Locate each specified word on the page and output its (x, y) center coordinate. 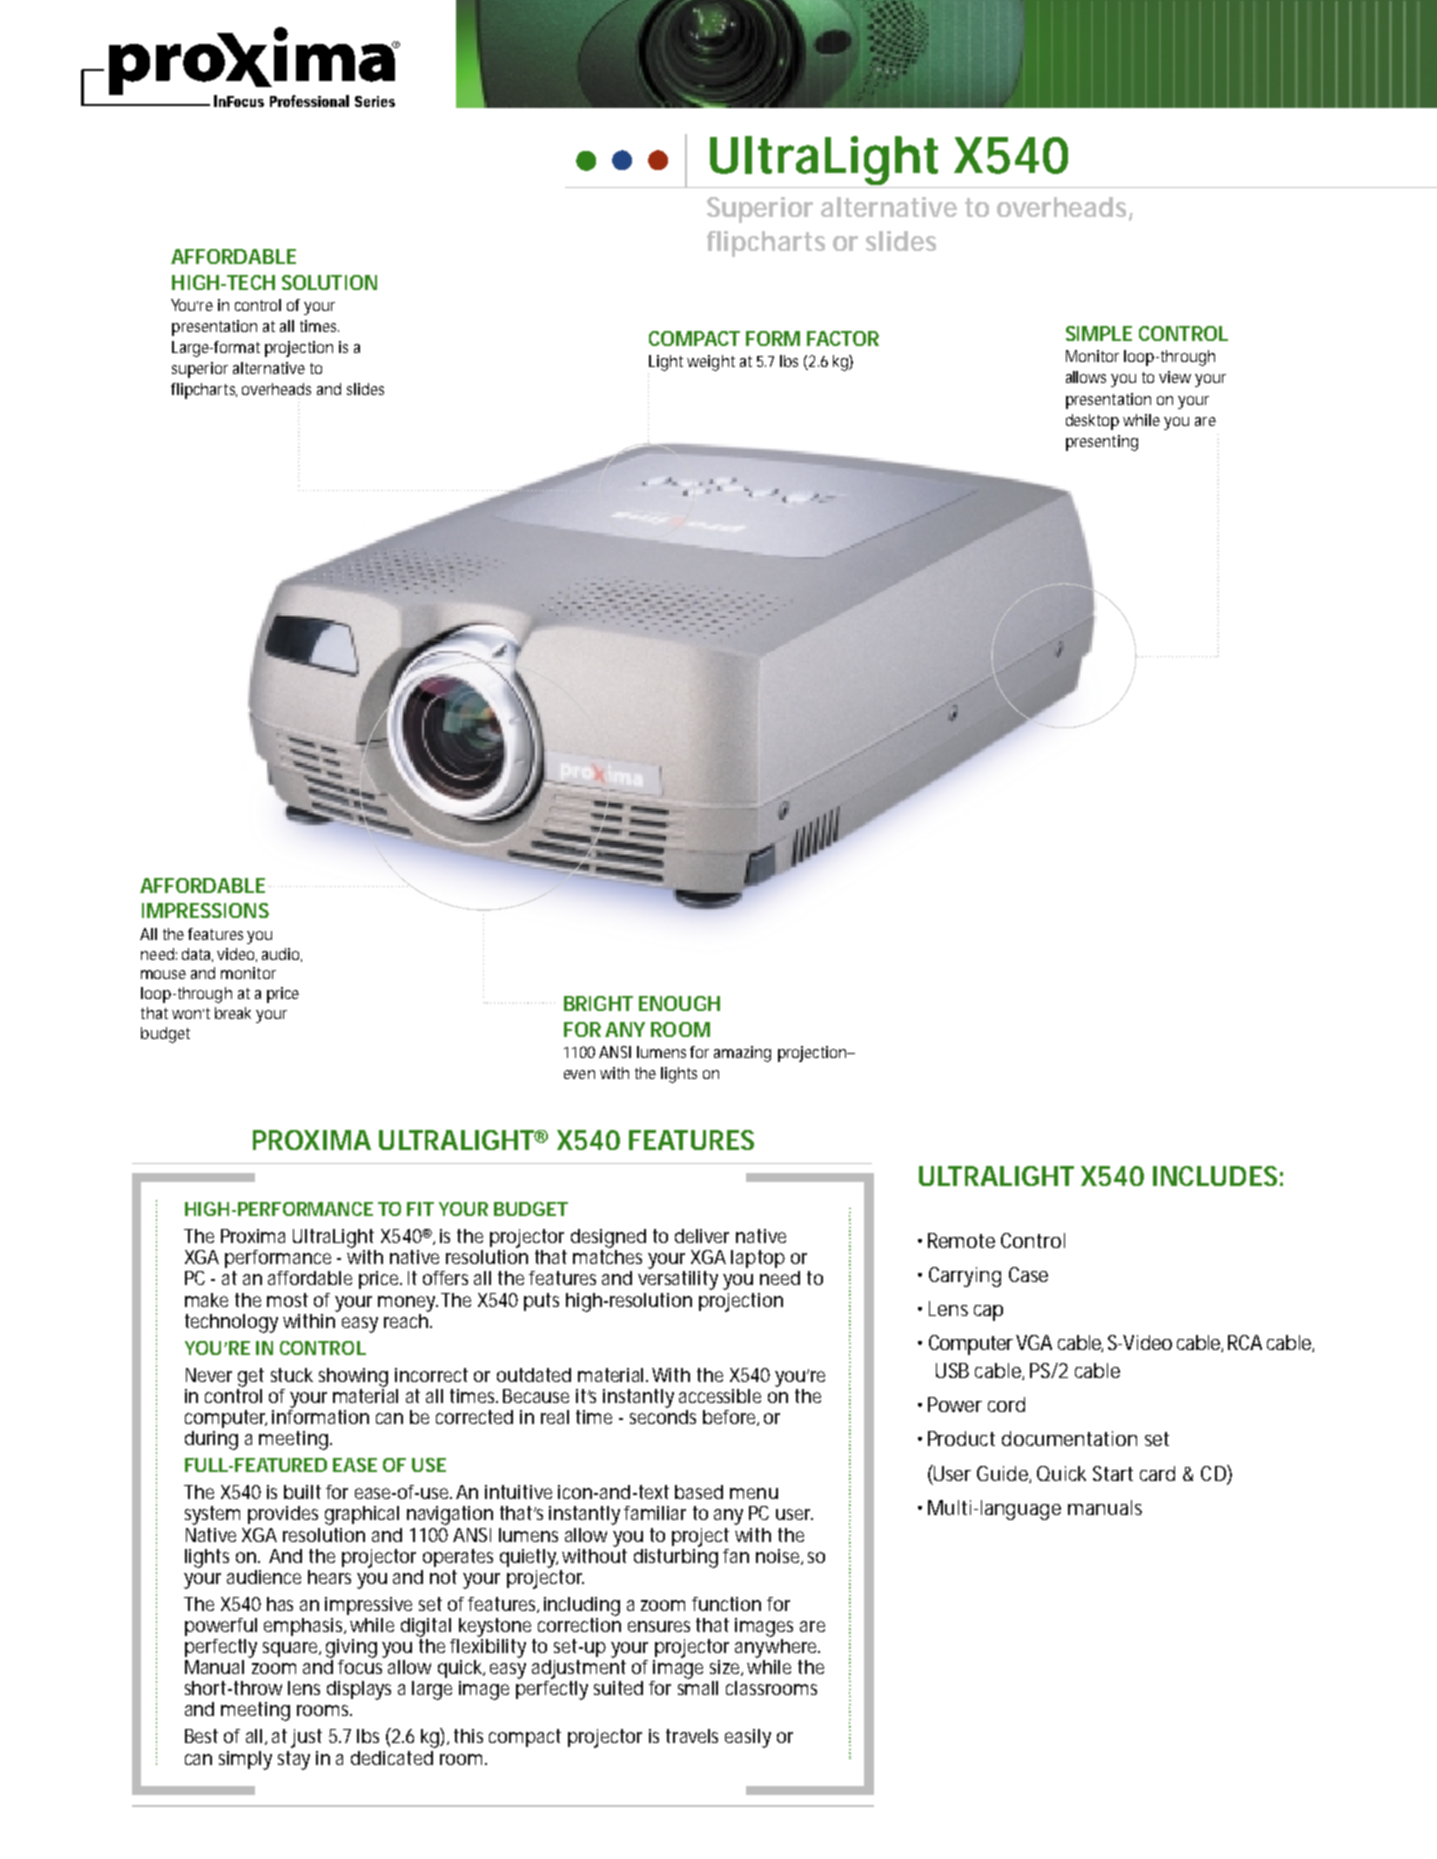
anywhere (777, 1647)
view (1175, 377)
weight (711, 363)
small (698, 1686)
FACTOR (843, 338)
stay (294, 1760)
